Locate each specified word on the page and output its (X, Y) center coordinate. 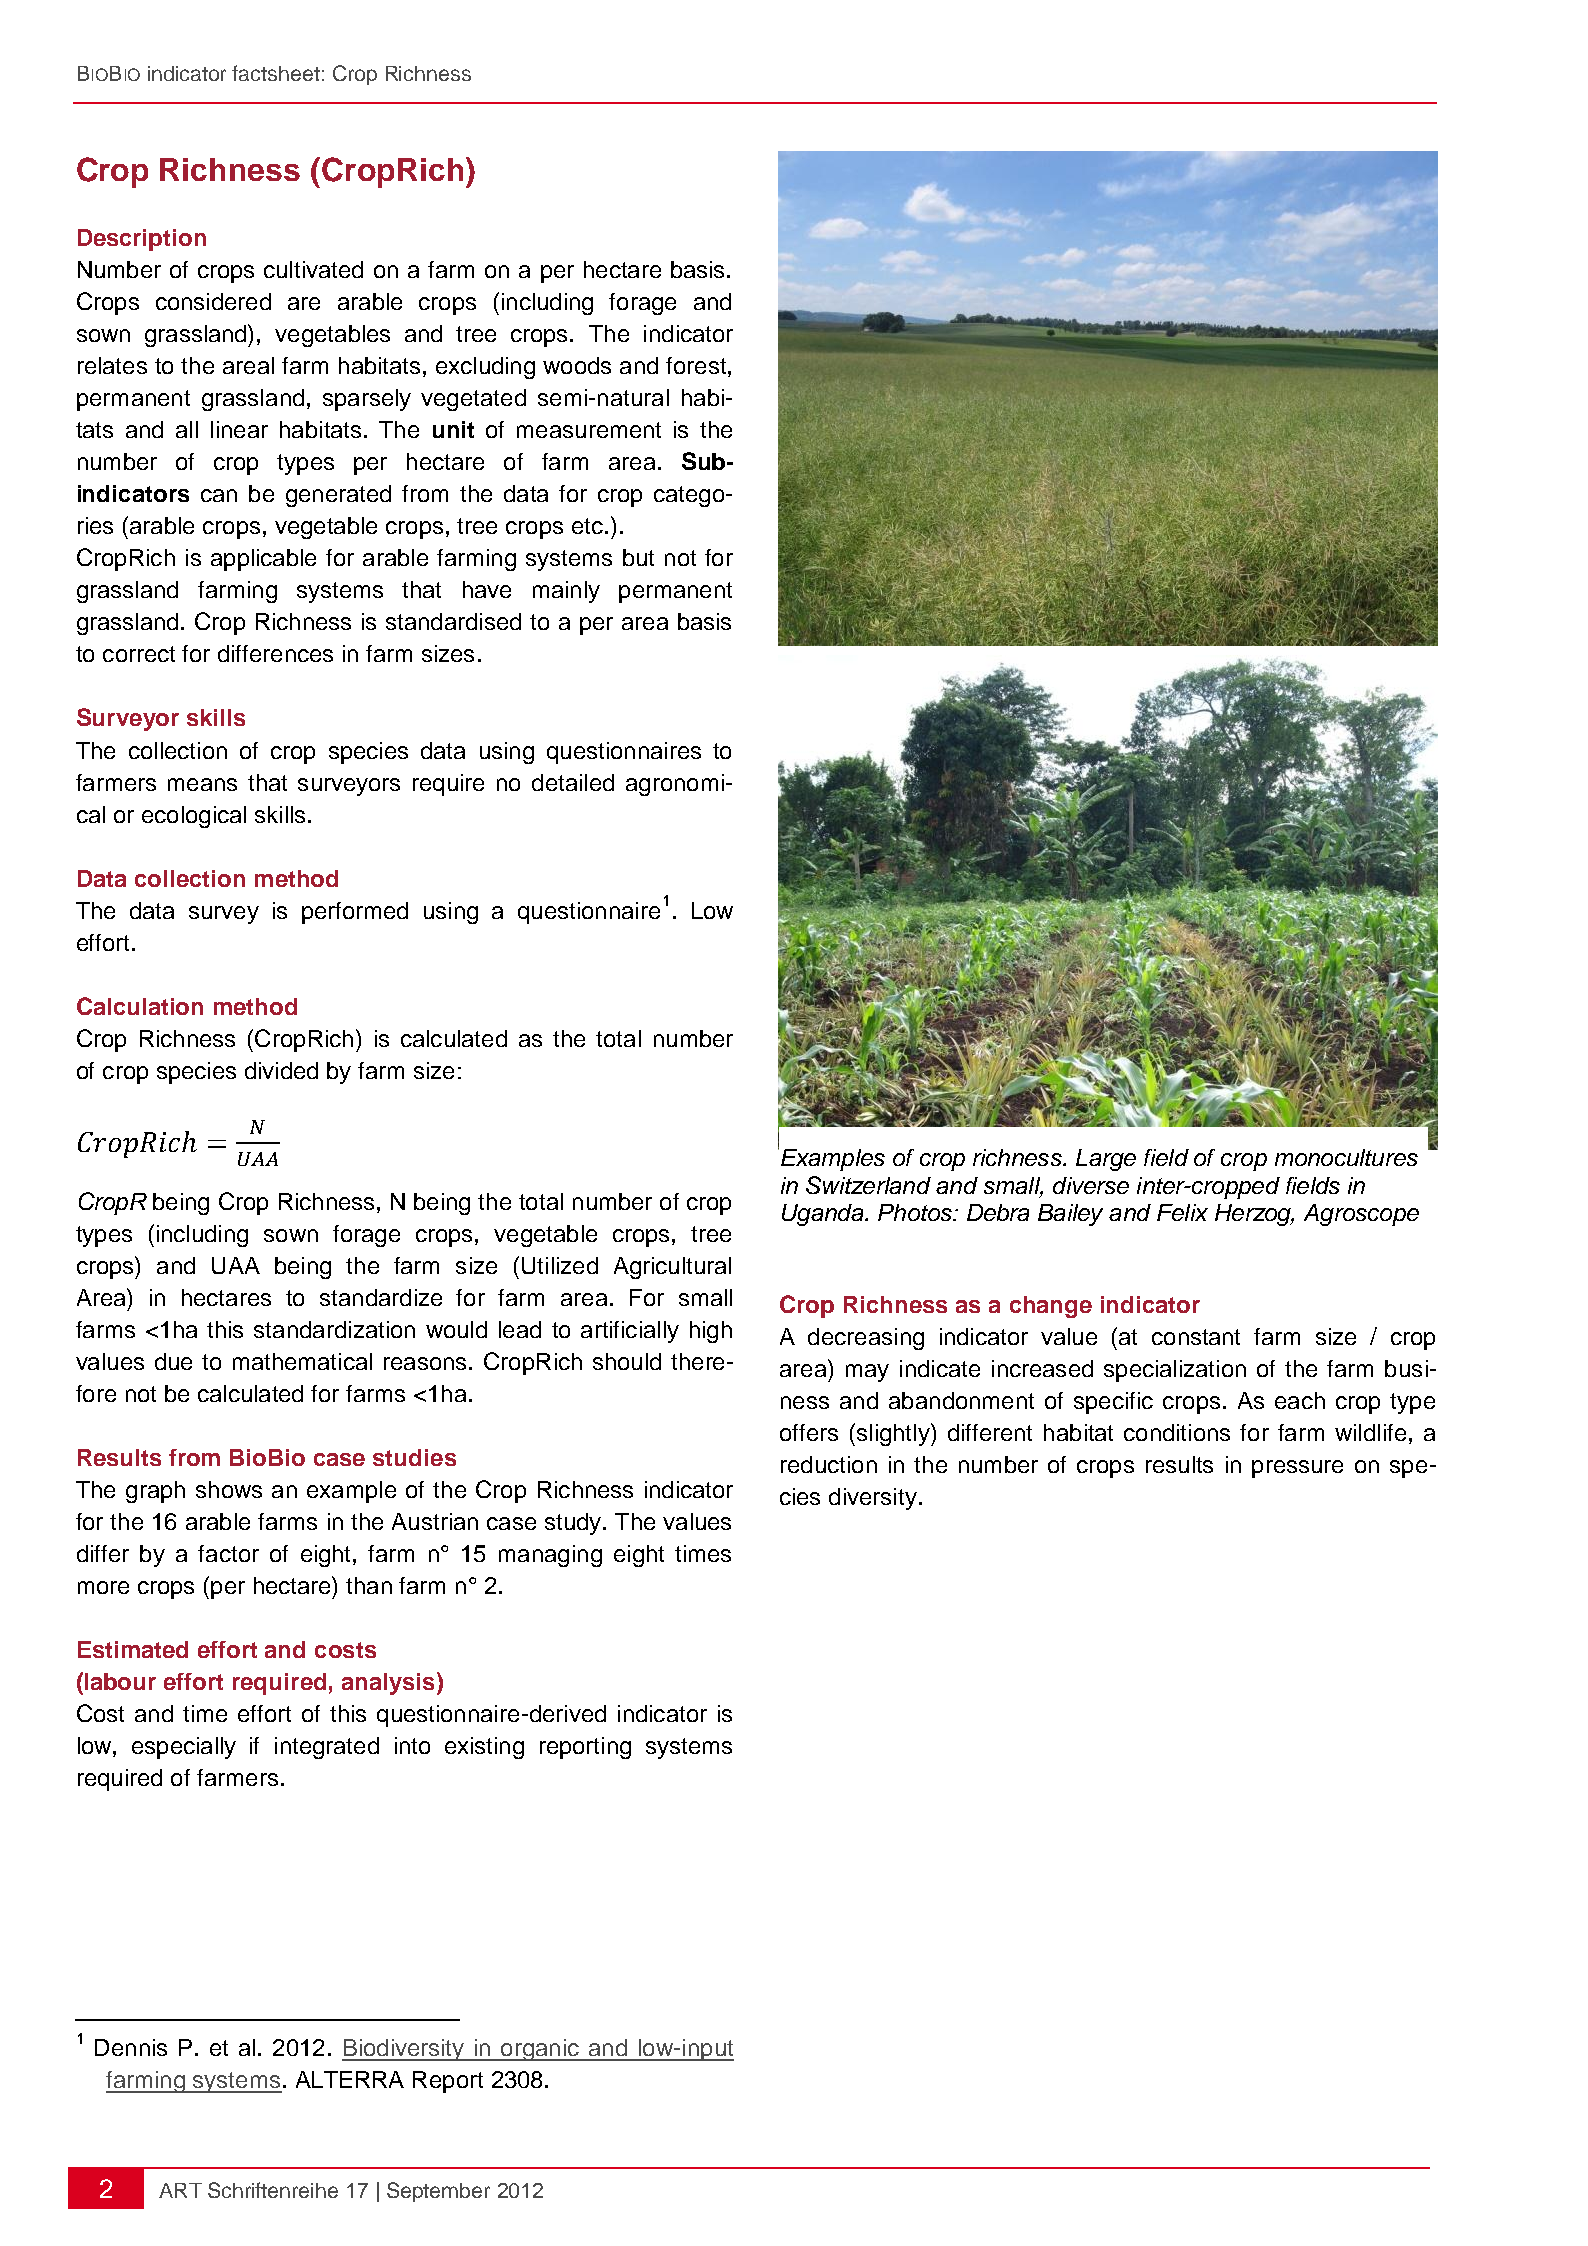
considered (213, 301)
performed (355, 913)
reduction (829, 1464)
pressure (1297, 1469)
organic (540, 2050)
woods (577, 365)
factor (228, 1553)
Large (1106, 1160)
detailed (573, 782)
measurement (589, 430)
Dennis (131, 2047)
